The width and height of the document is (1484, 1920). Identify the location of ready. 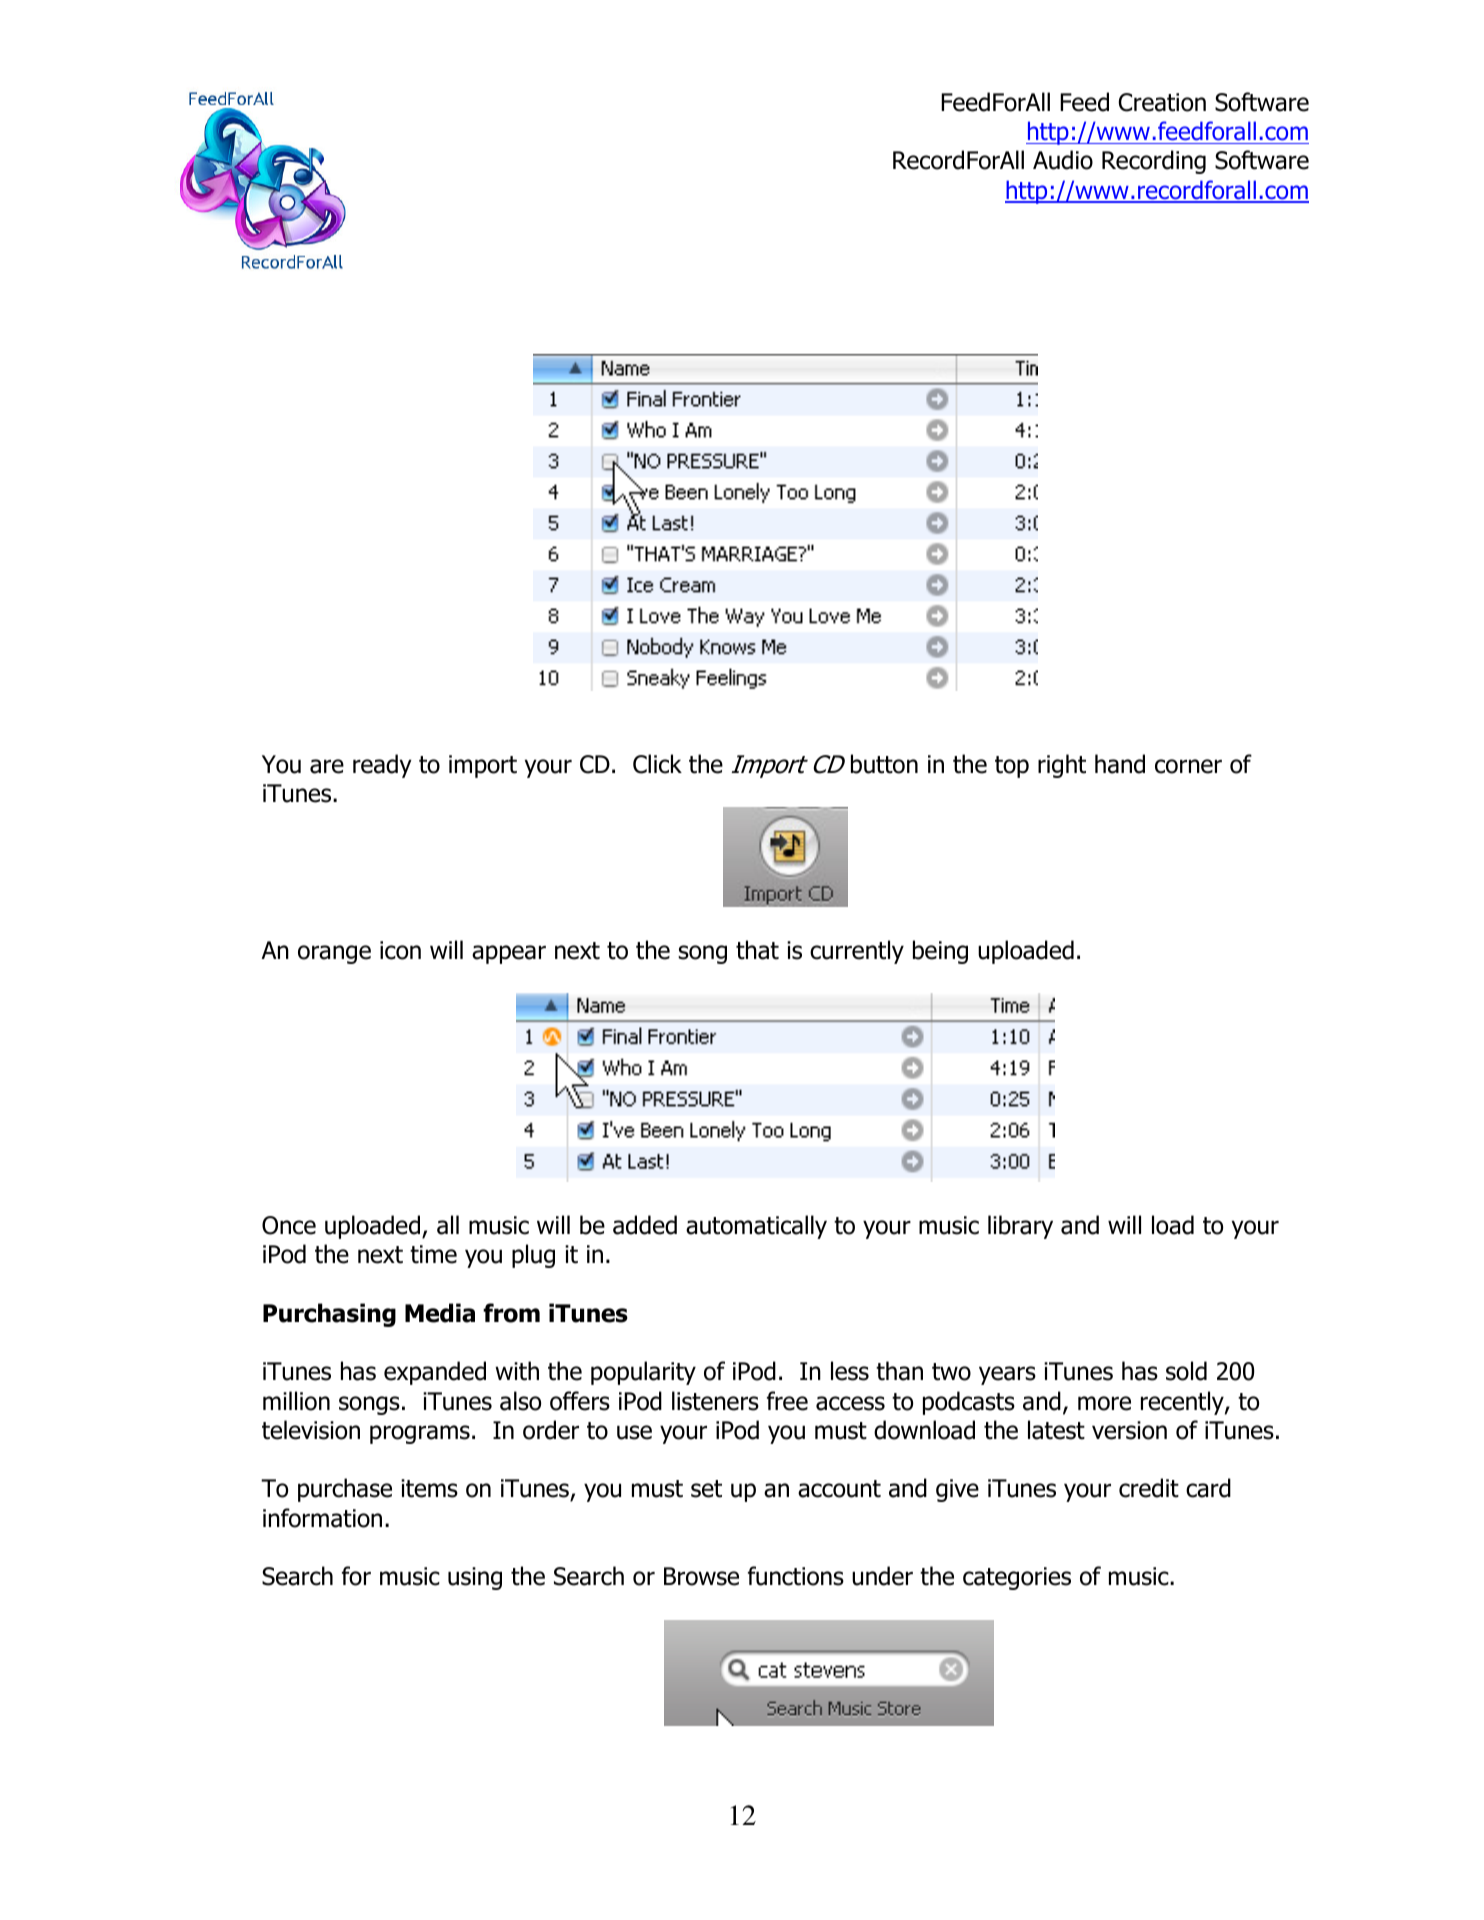
(382, 766).
